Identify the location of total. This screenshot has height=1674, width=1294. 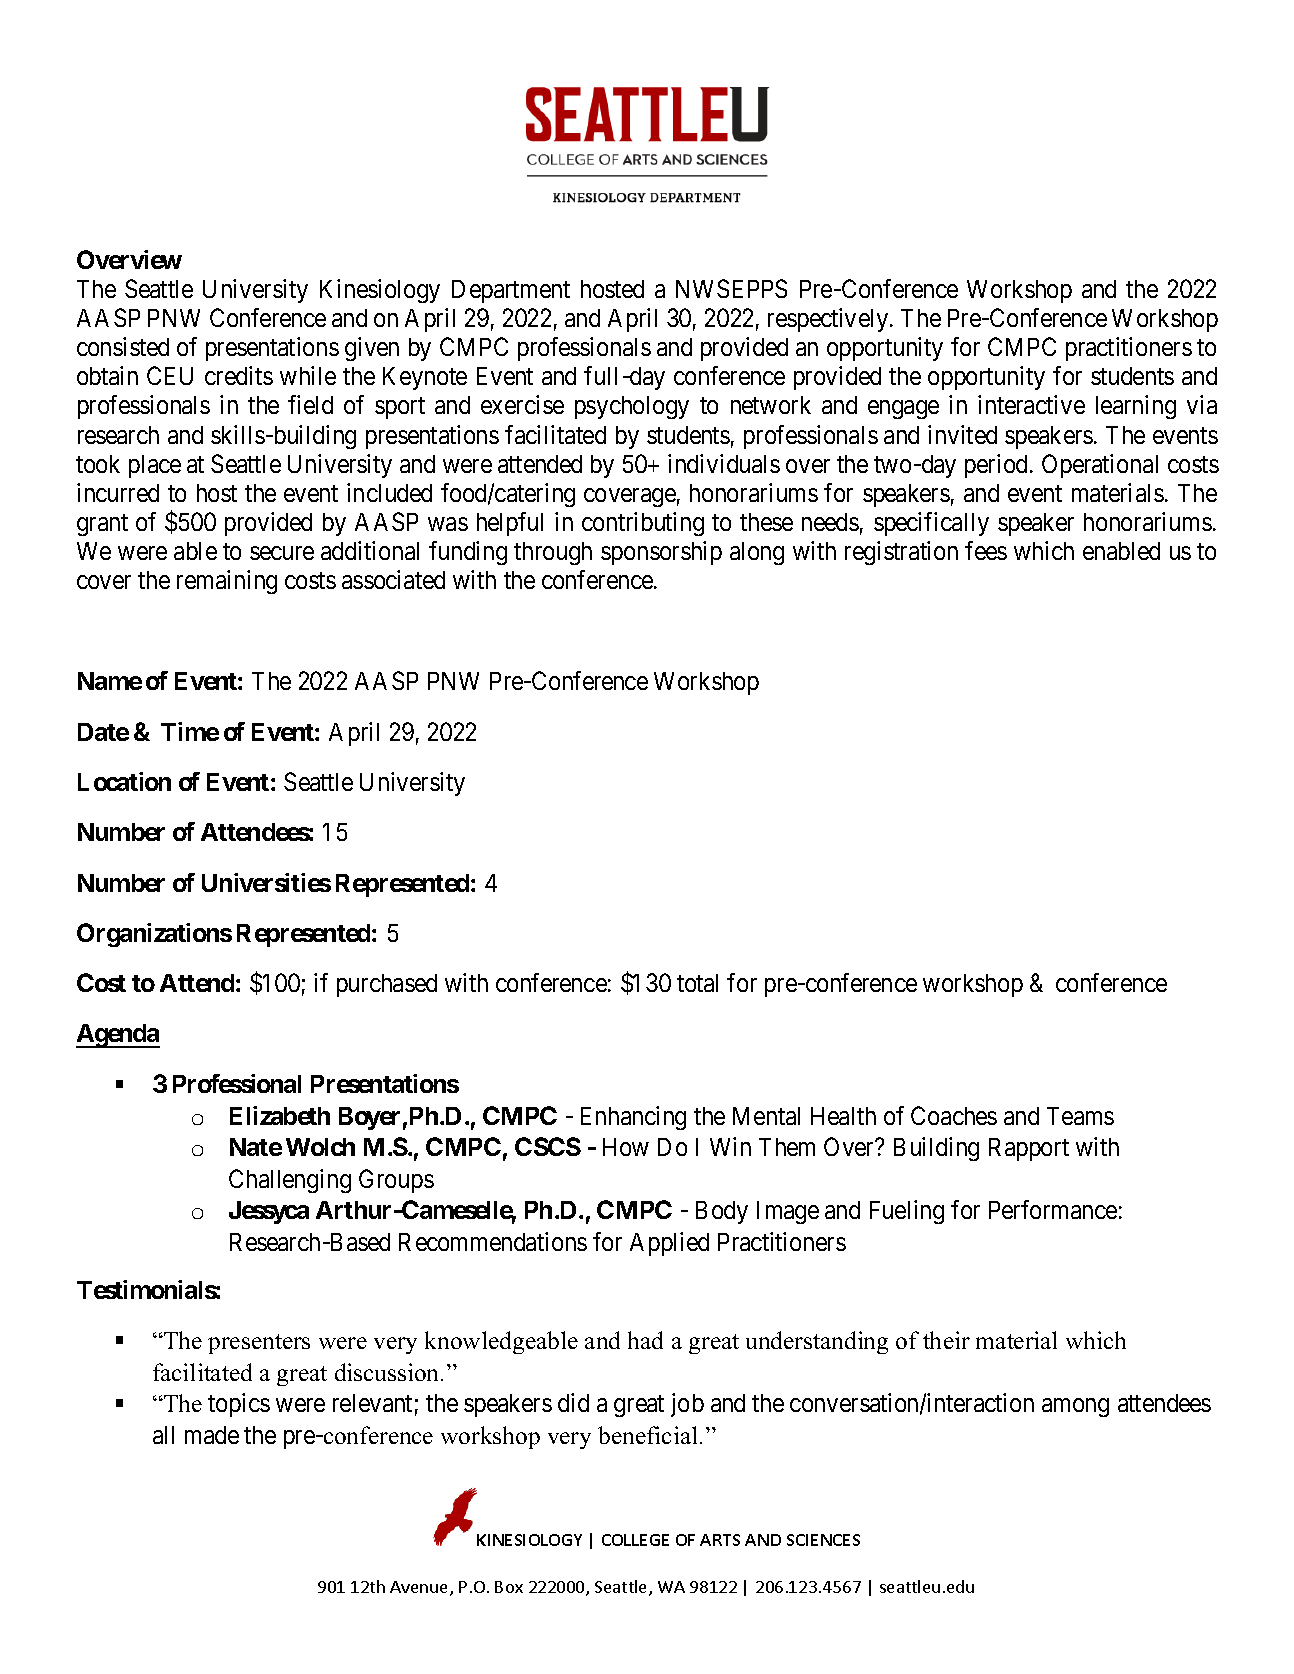
(697, 983).
